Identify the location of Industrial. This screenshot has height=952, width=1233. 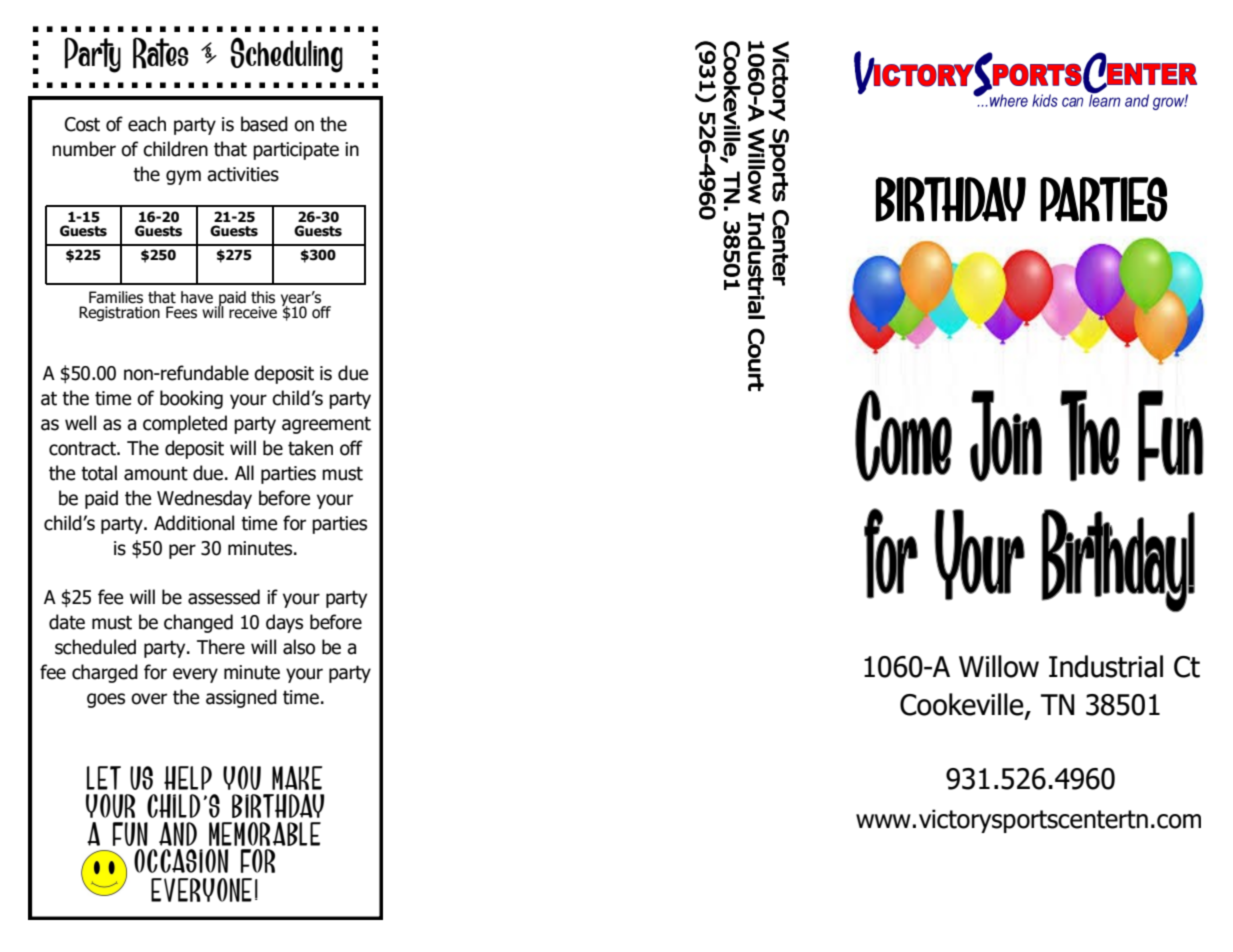
(1106, 666).
